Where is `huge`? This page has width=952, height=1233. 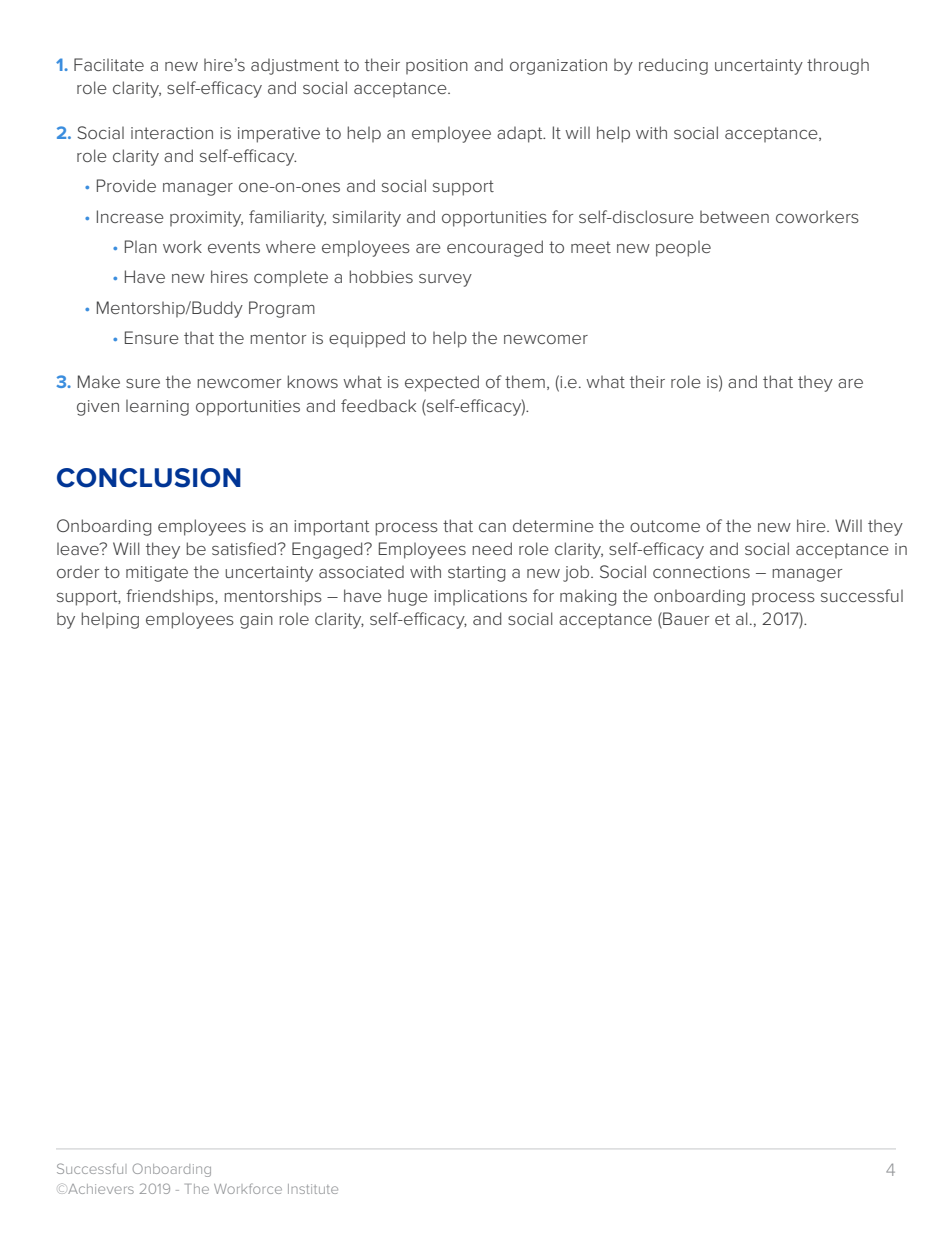
huge is located at coordinates (408, 598).
